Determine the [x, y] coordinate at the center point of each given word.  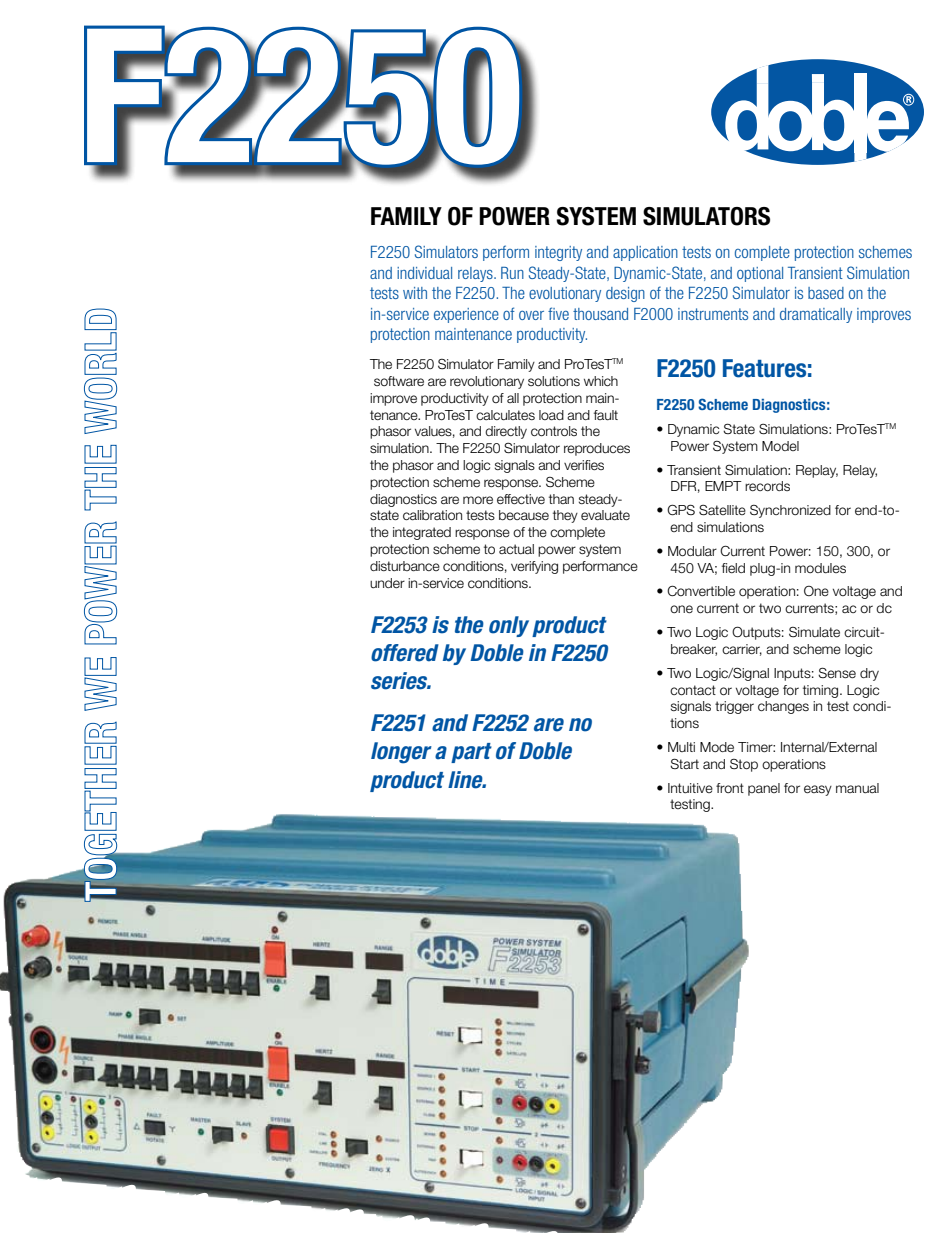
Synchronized [790, 511]
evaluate [605, 515]
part [471, 753]
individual [424, 273]
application [645, 253]
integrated [422, 533]
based [826, 293]
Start [684, 763]
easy [818, 790]
